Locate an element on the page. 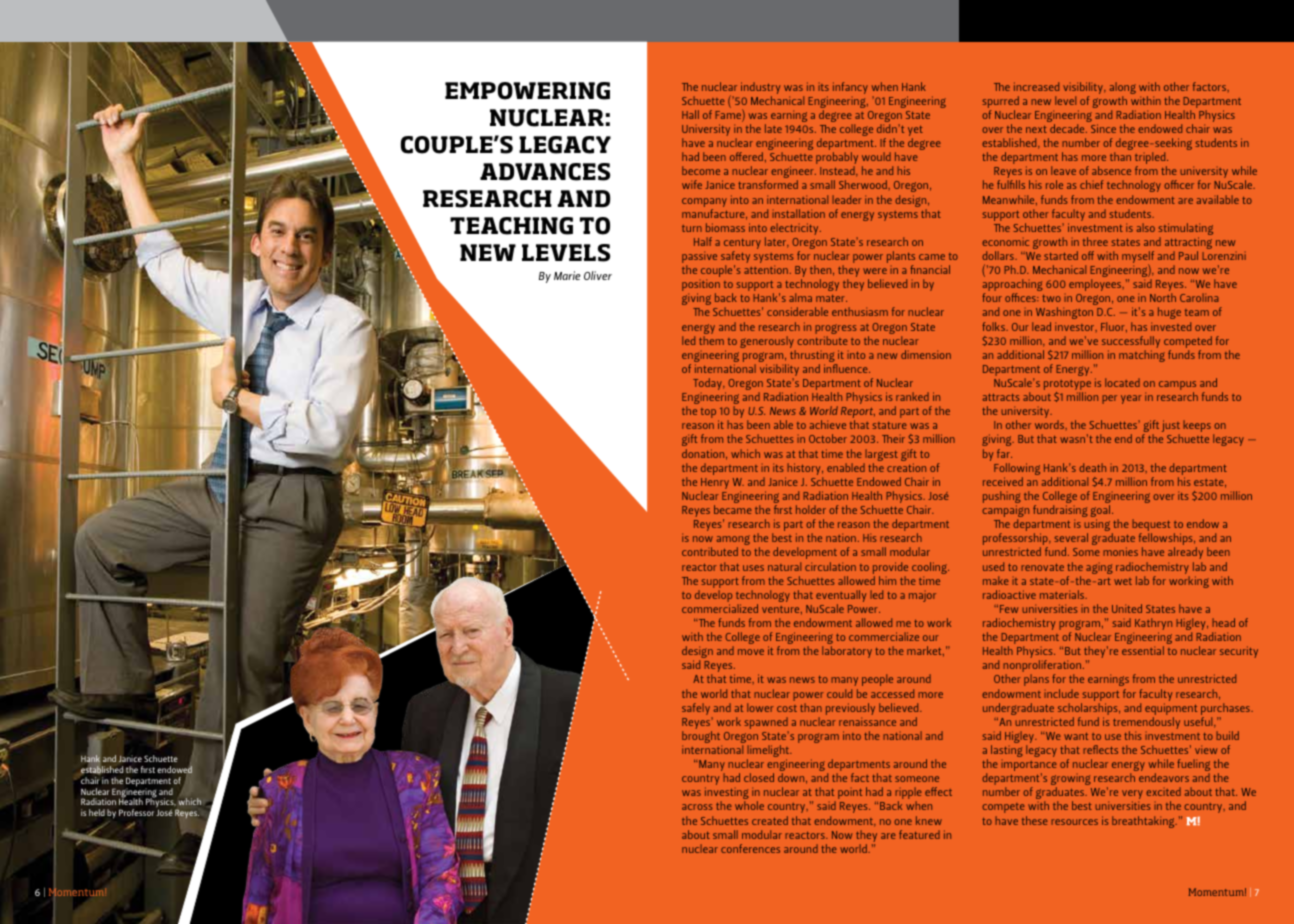 The image size is (1294, 924). death is located at coordinates (1092, 467).
